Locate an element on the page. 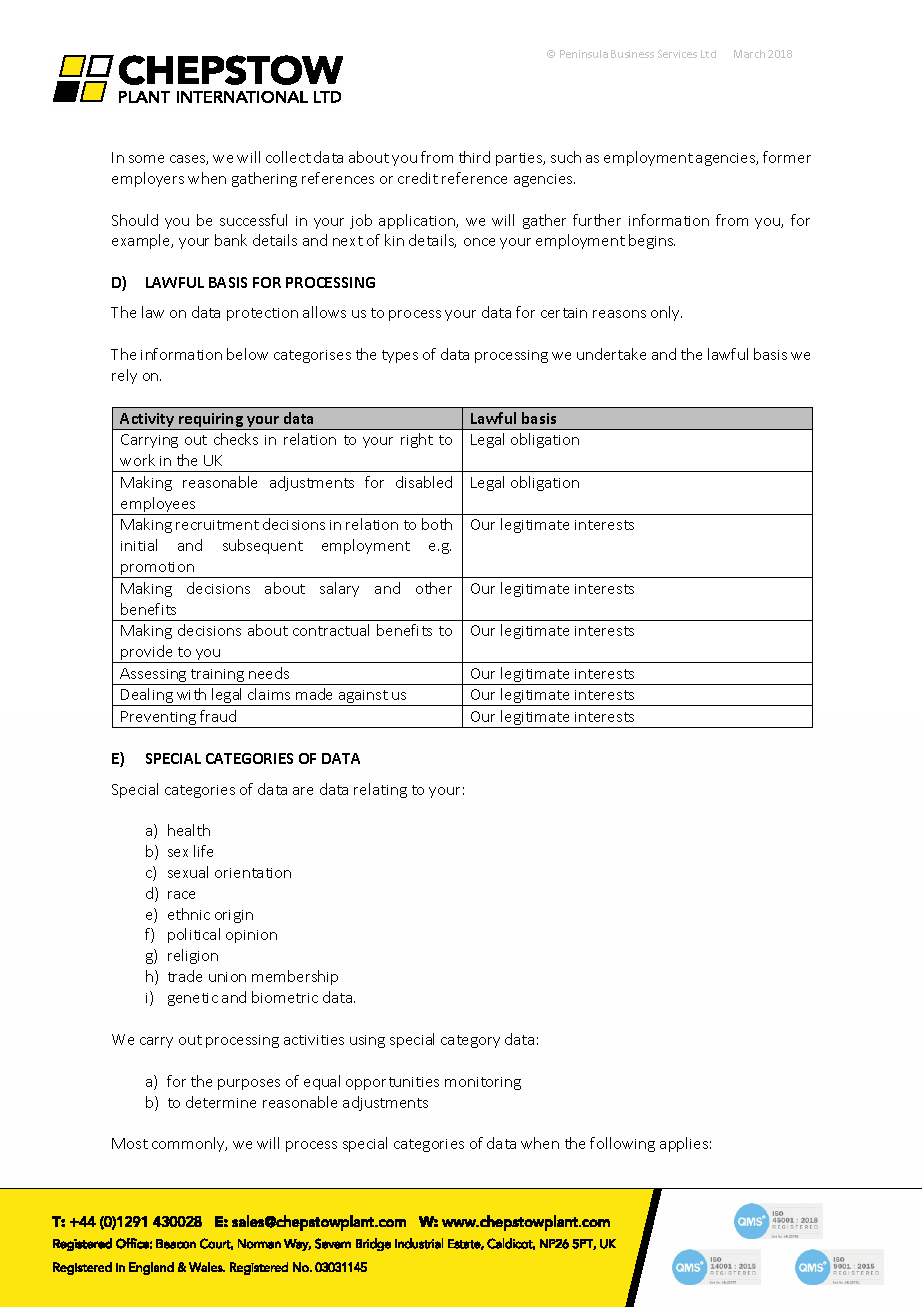  relating is located at coordinates (380, 790).
